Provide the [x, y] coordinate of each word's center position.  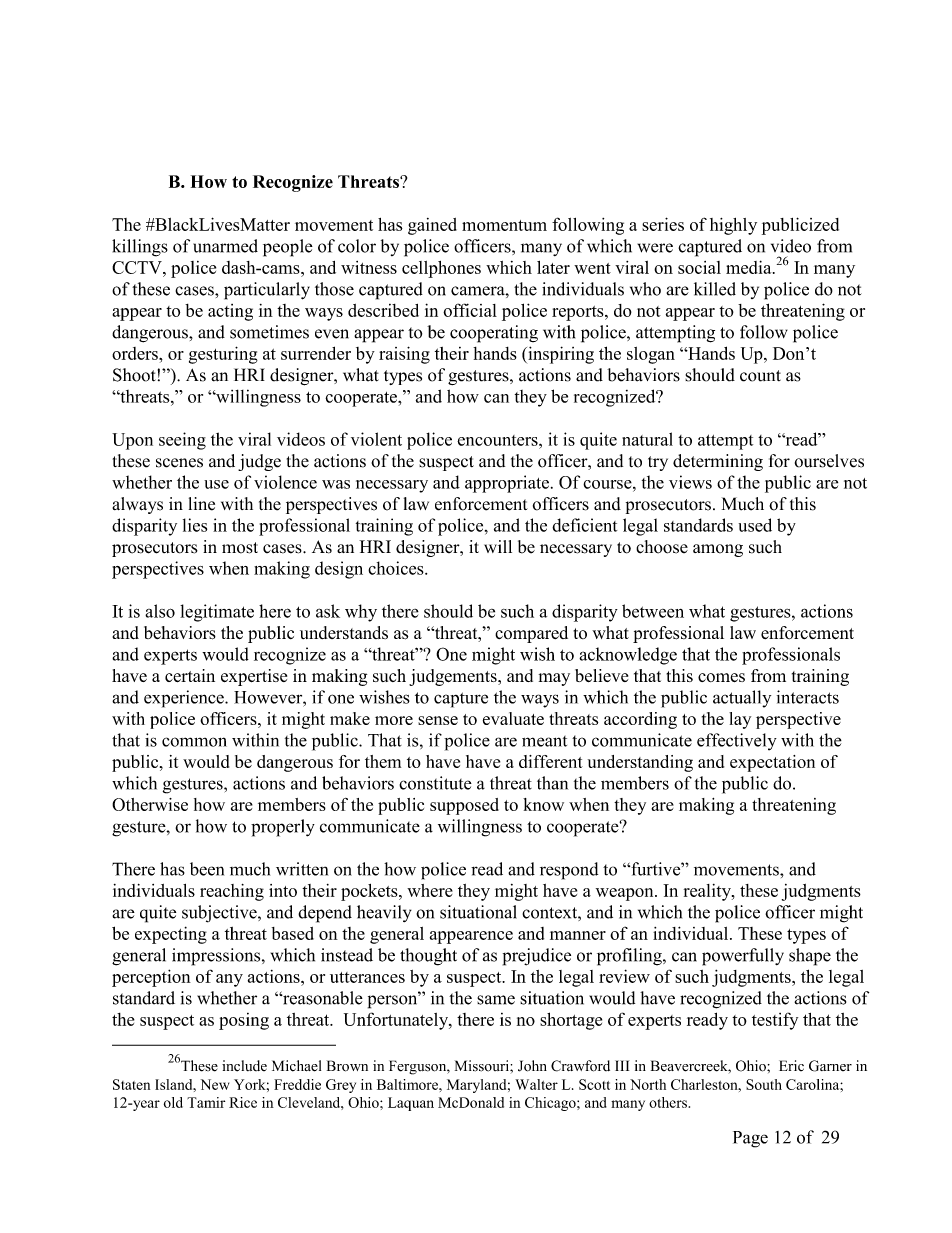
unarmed [225, 246]
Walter [536, 1084]
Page [750, 1139]
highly [733, 226]
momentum [504, 225]
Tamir [206, 1102]
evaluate [513, 718]
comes [721, 677]
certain [190, 675]
